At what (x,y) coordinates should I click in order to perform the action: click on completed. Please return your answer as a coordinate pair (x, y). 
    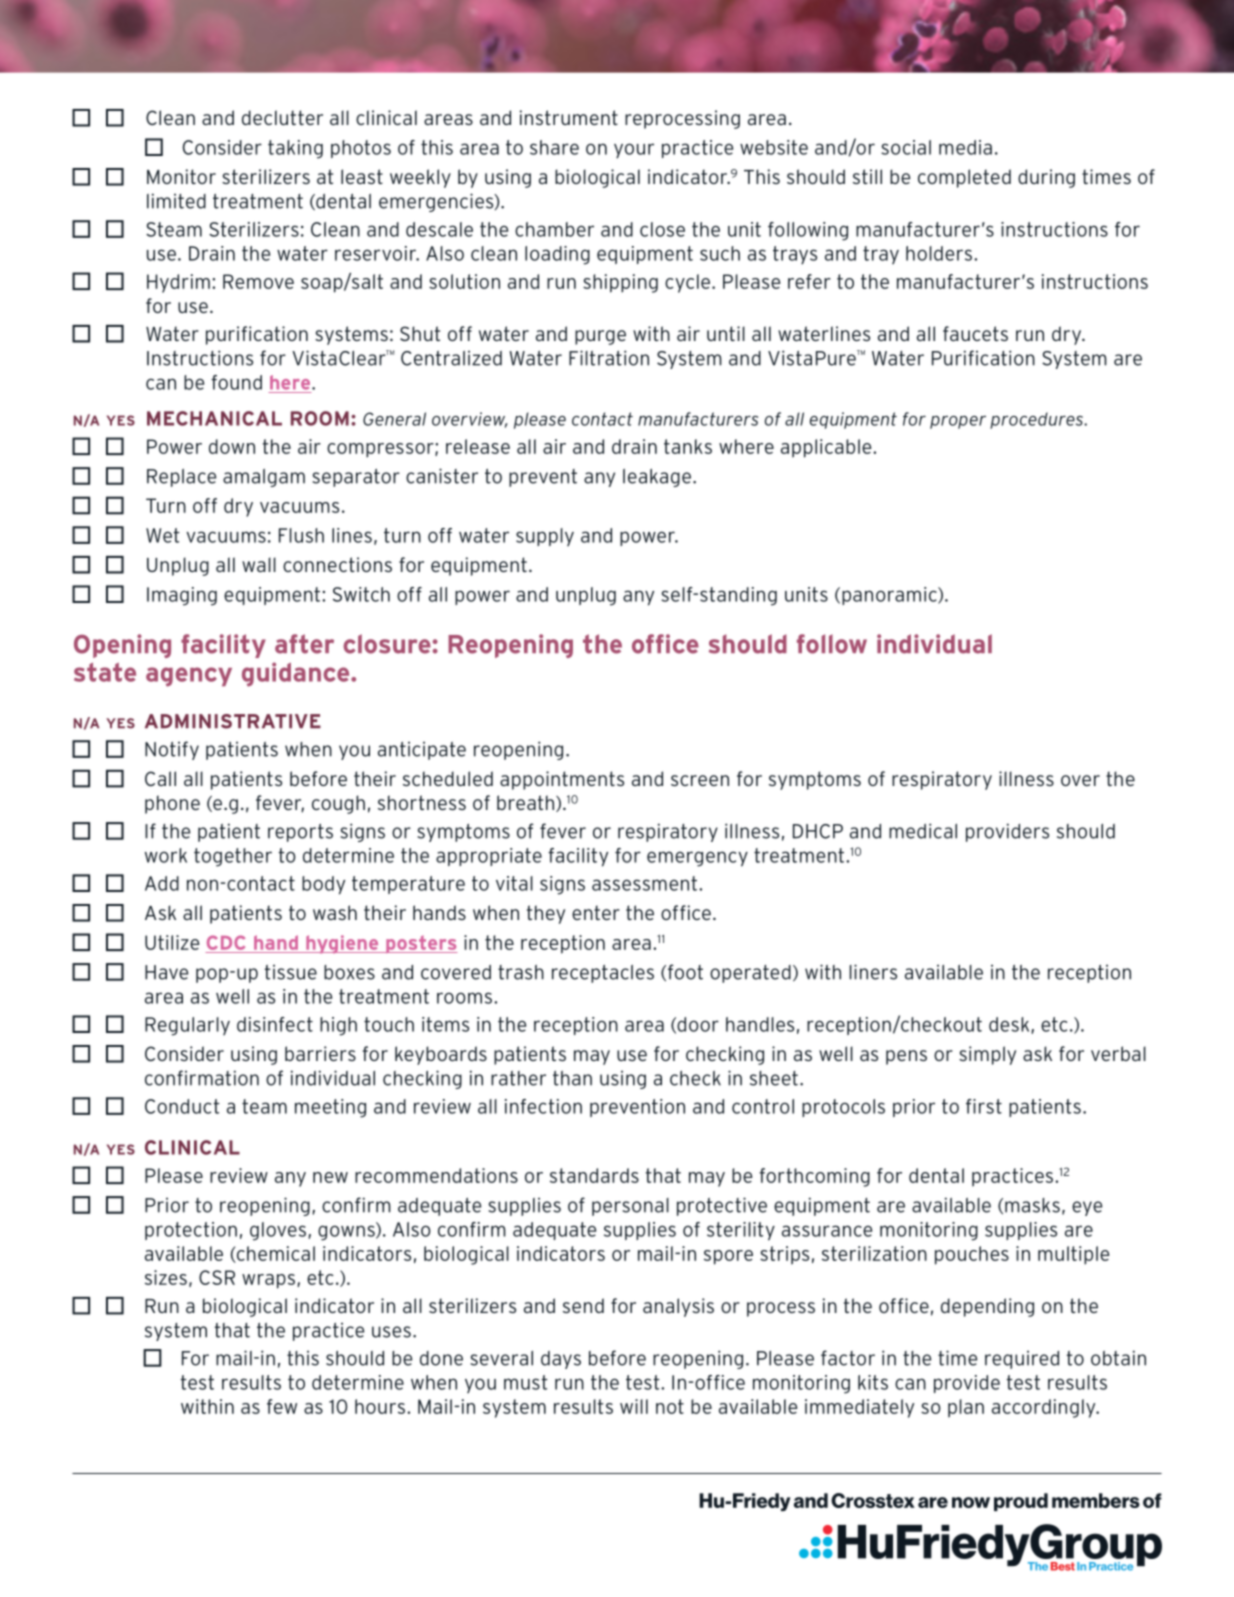
    Looking at the image, I should click on (964, 178).
